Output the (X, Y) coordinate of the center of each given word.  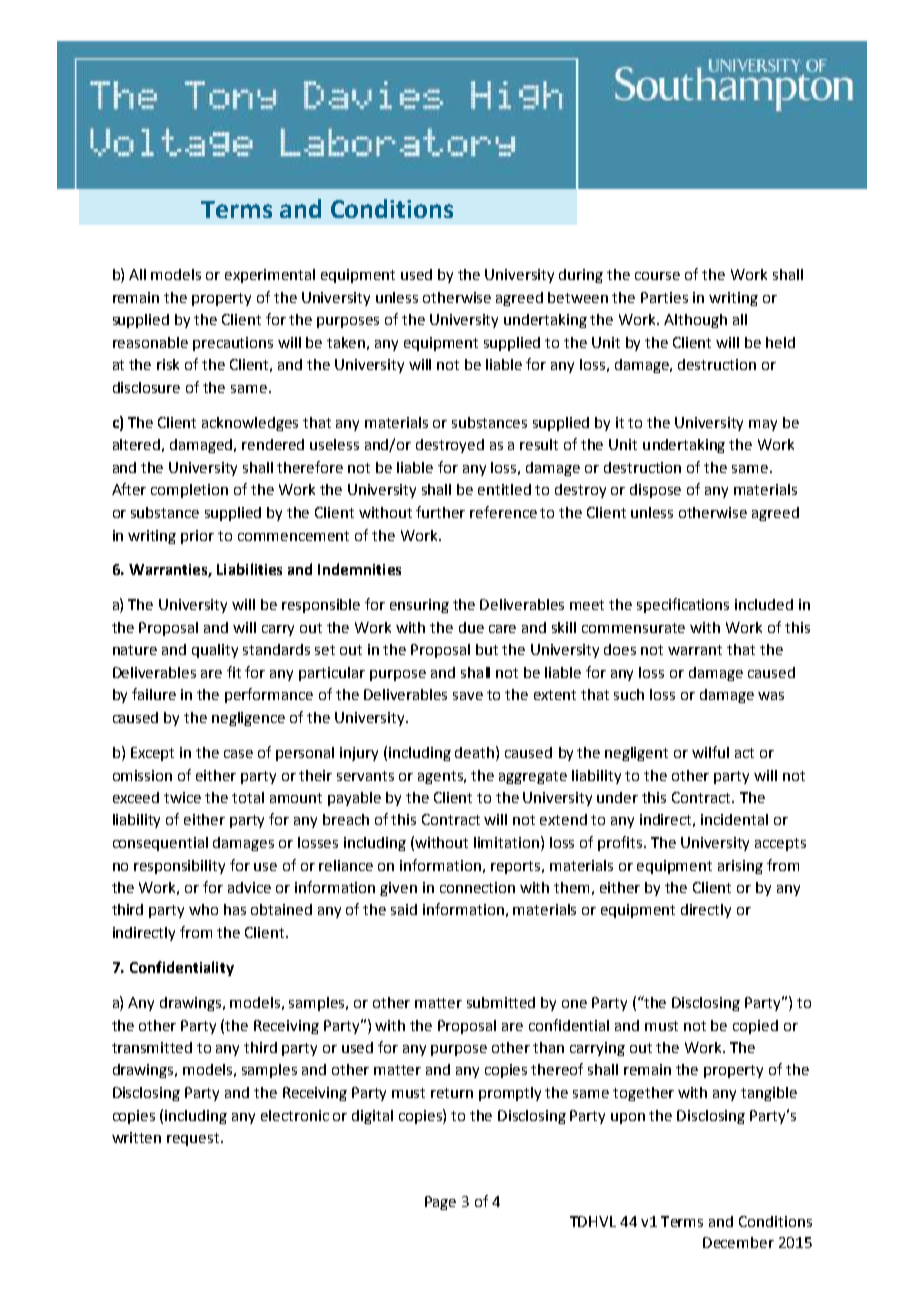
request (194, 1139)
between (578, 297)
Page (440, 1203)
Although (695, 321)
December (738, 1242)
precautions (233, 344)
